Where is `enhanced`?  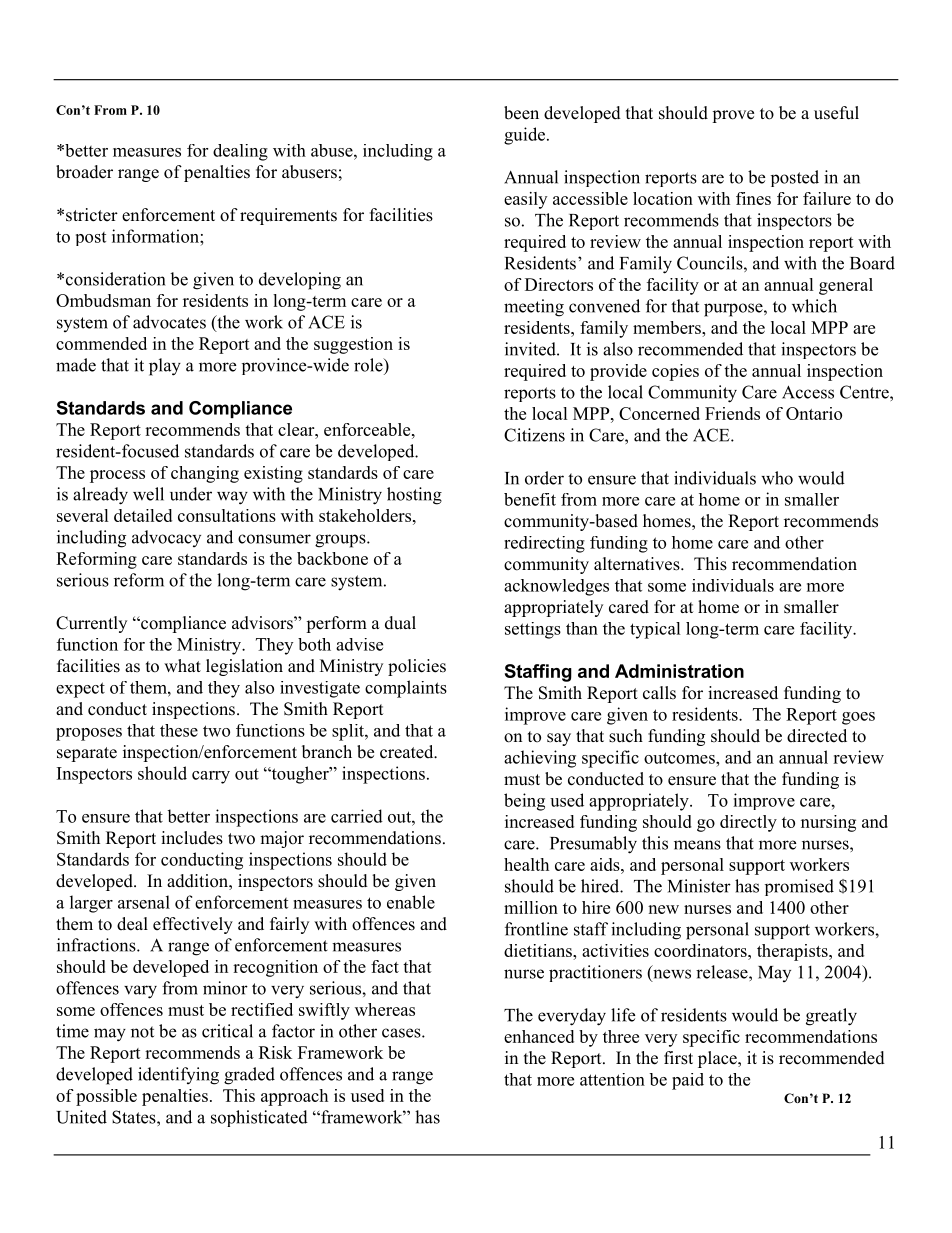
enhanced is located at coordinates (539, 1036).
